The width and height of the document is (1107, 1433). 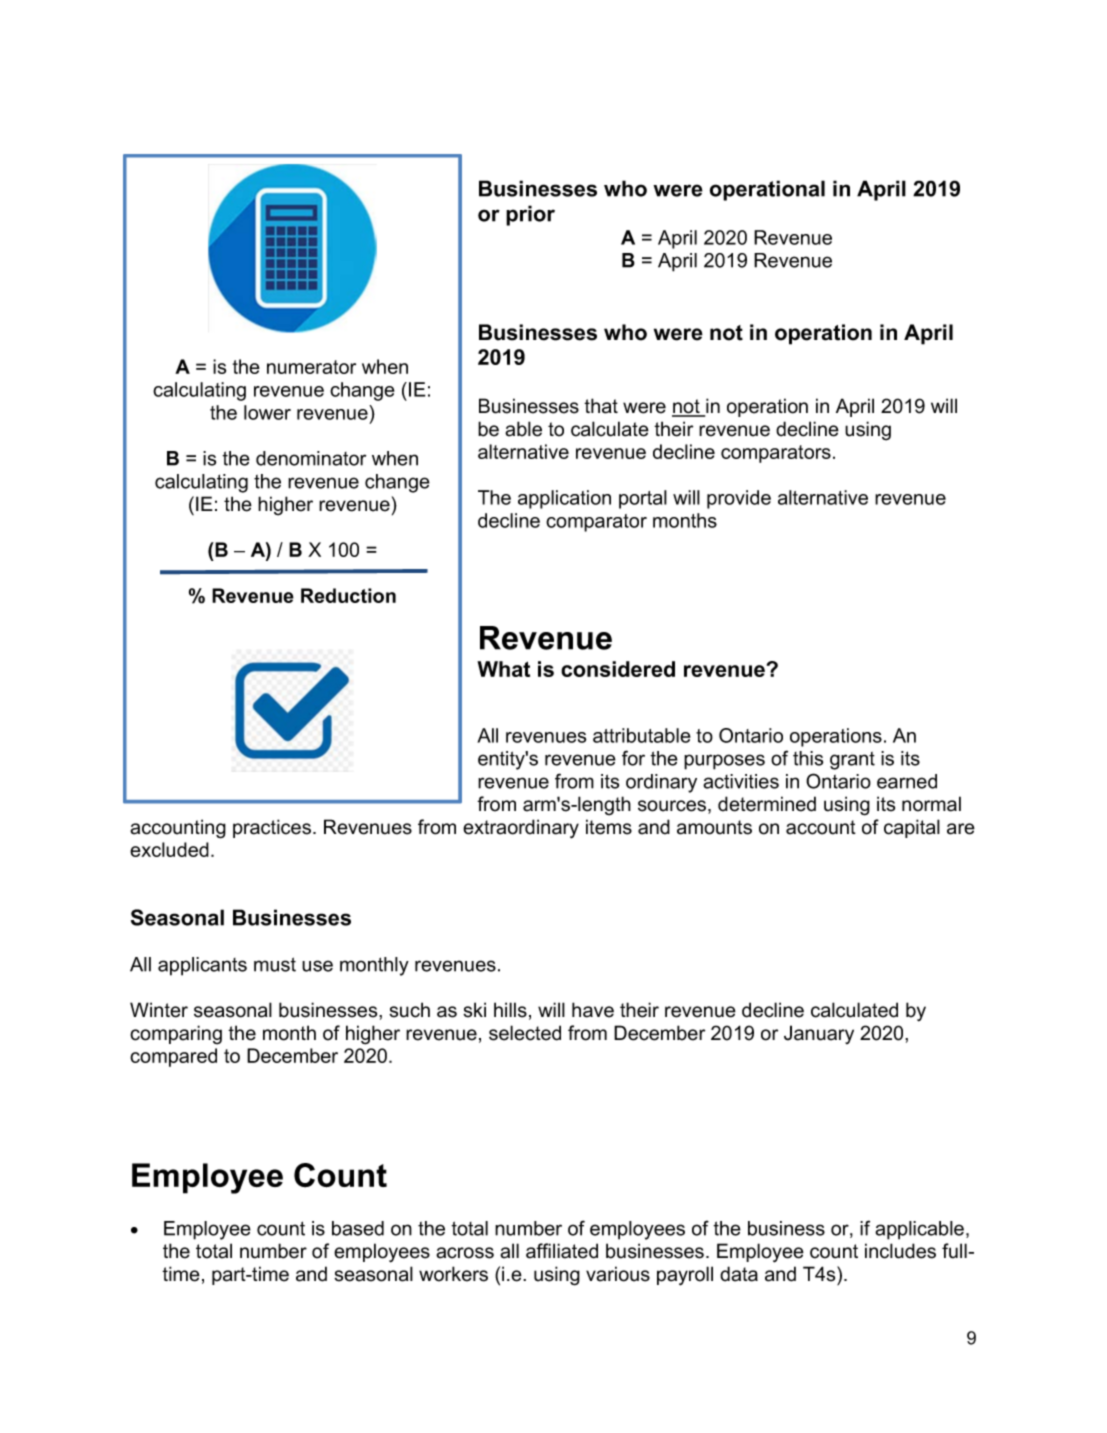 I want to click on based, so click(x=358, y=1228).
